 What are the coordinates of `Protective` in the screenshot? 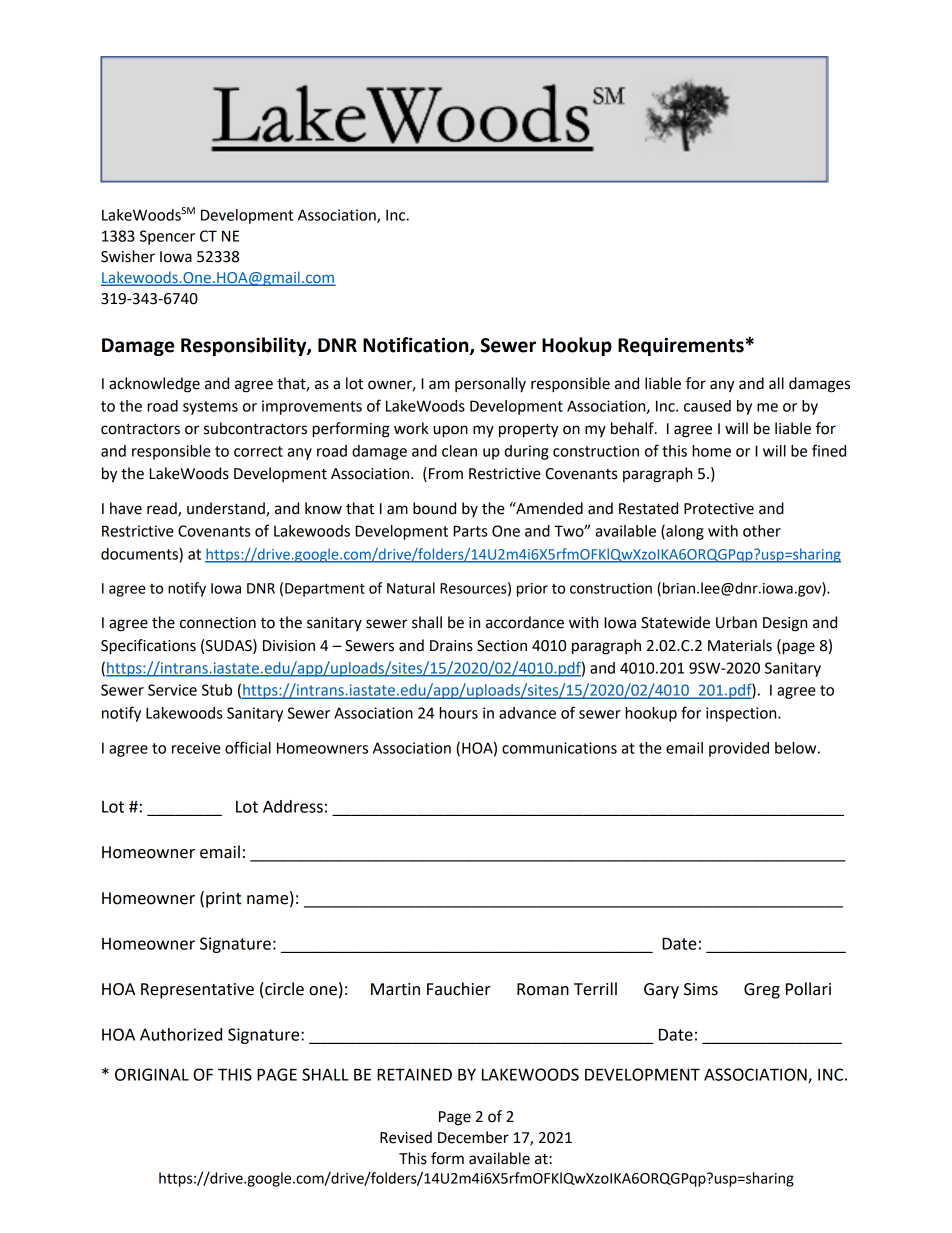 It's located at (719, 509).
